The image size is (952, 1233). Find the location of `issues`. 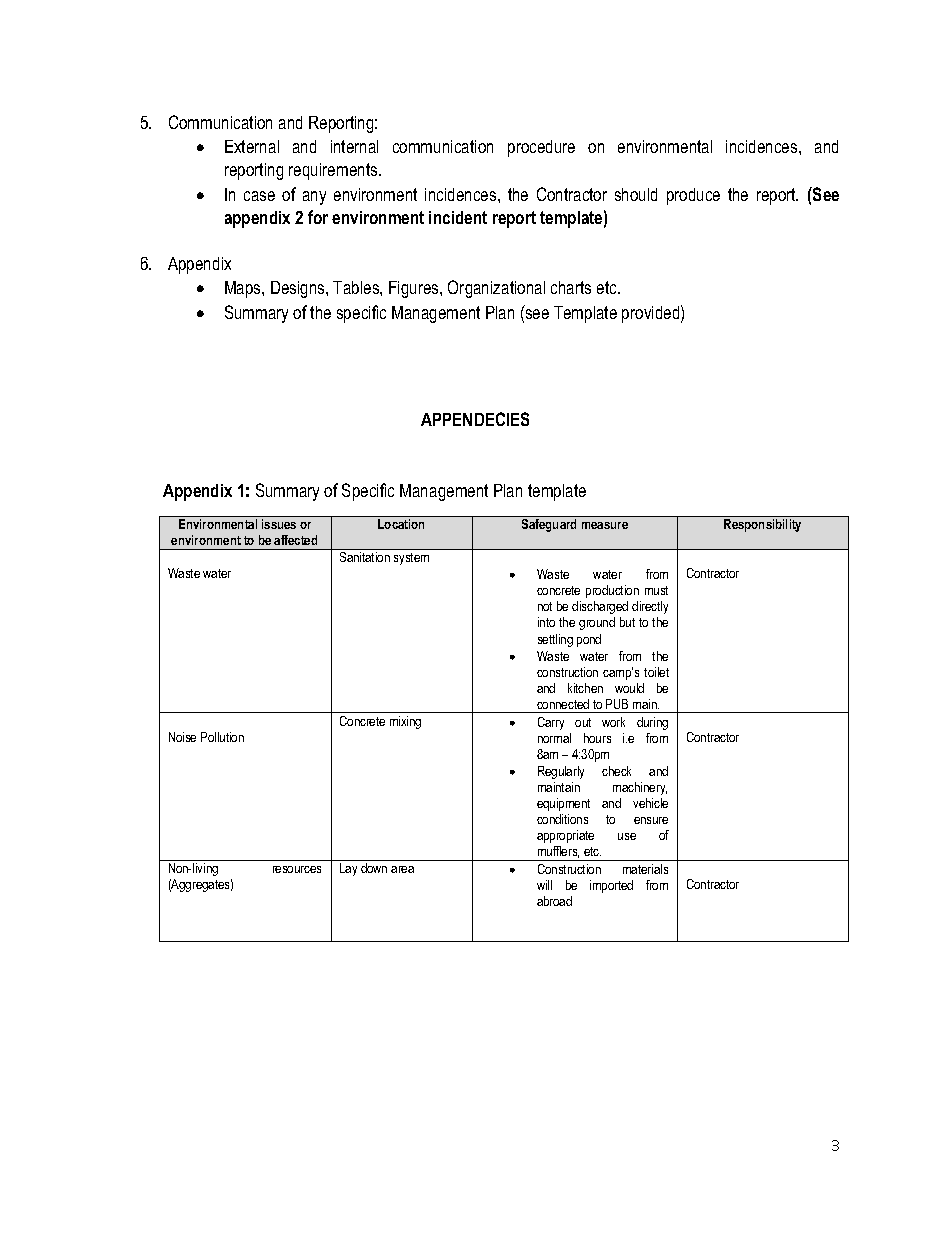

issues is located at coordinates (279, 524).
